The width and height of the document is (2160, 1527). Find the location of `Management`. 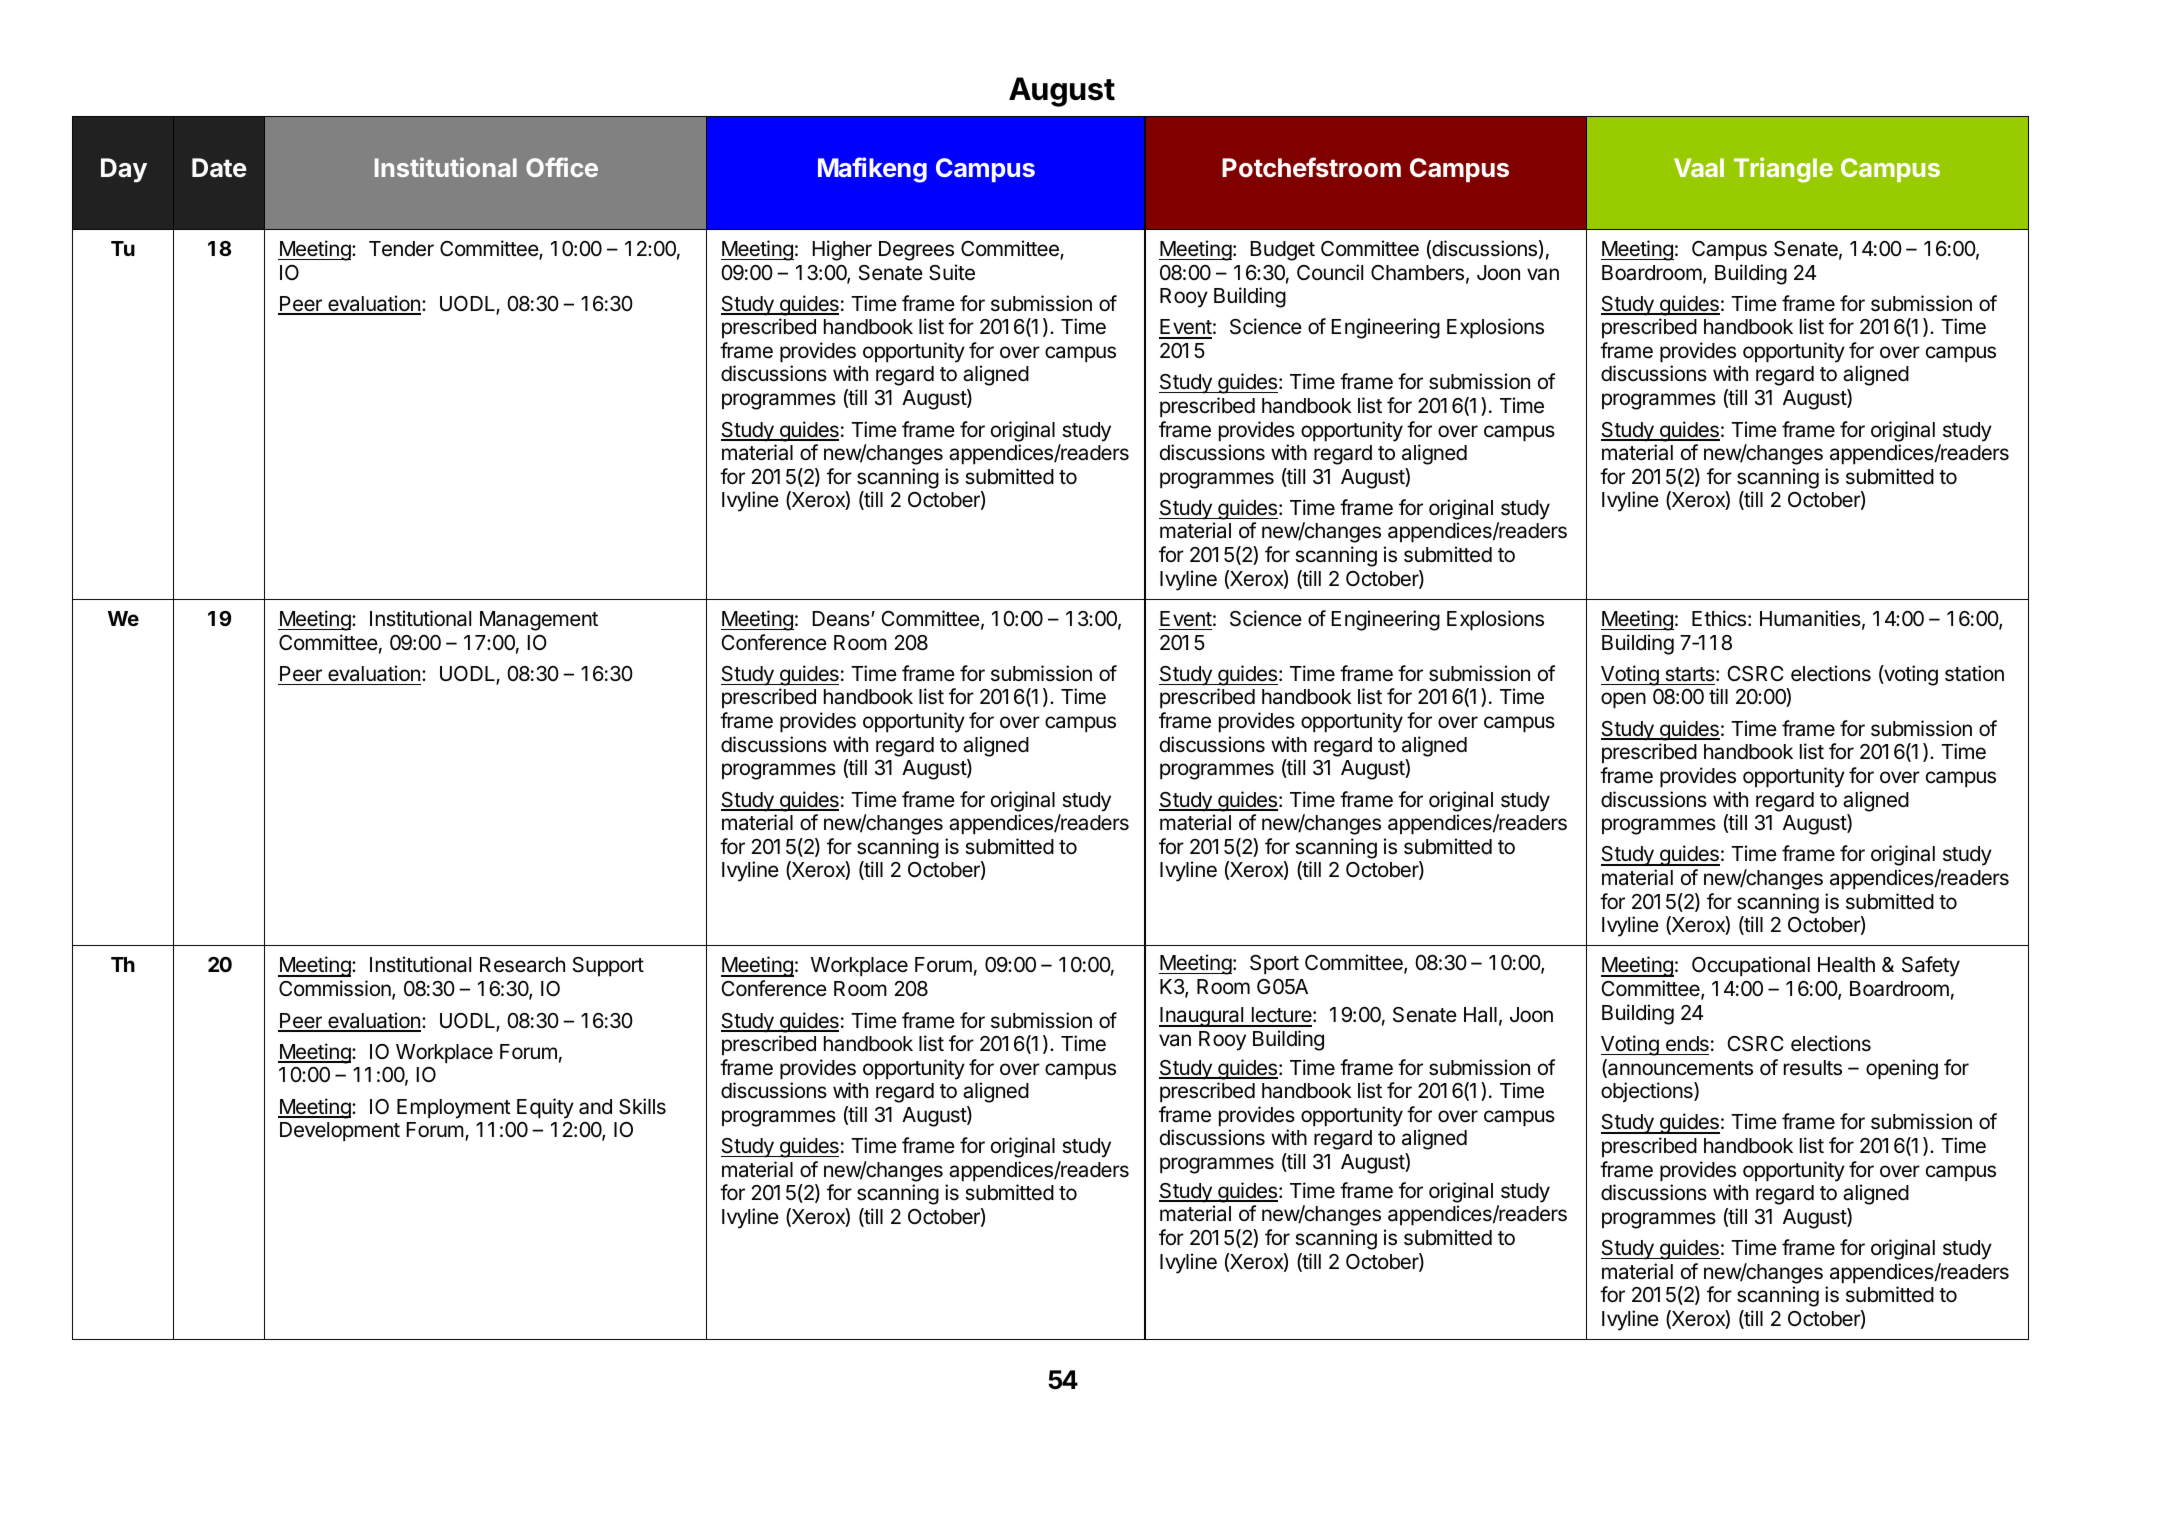

Management is located at coordinates (539, 621).
